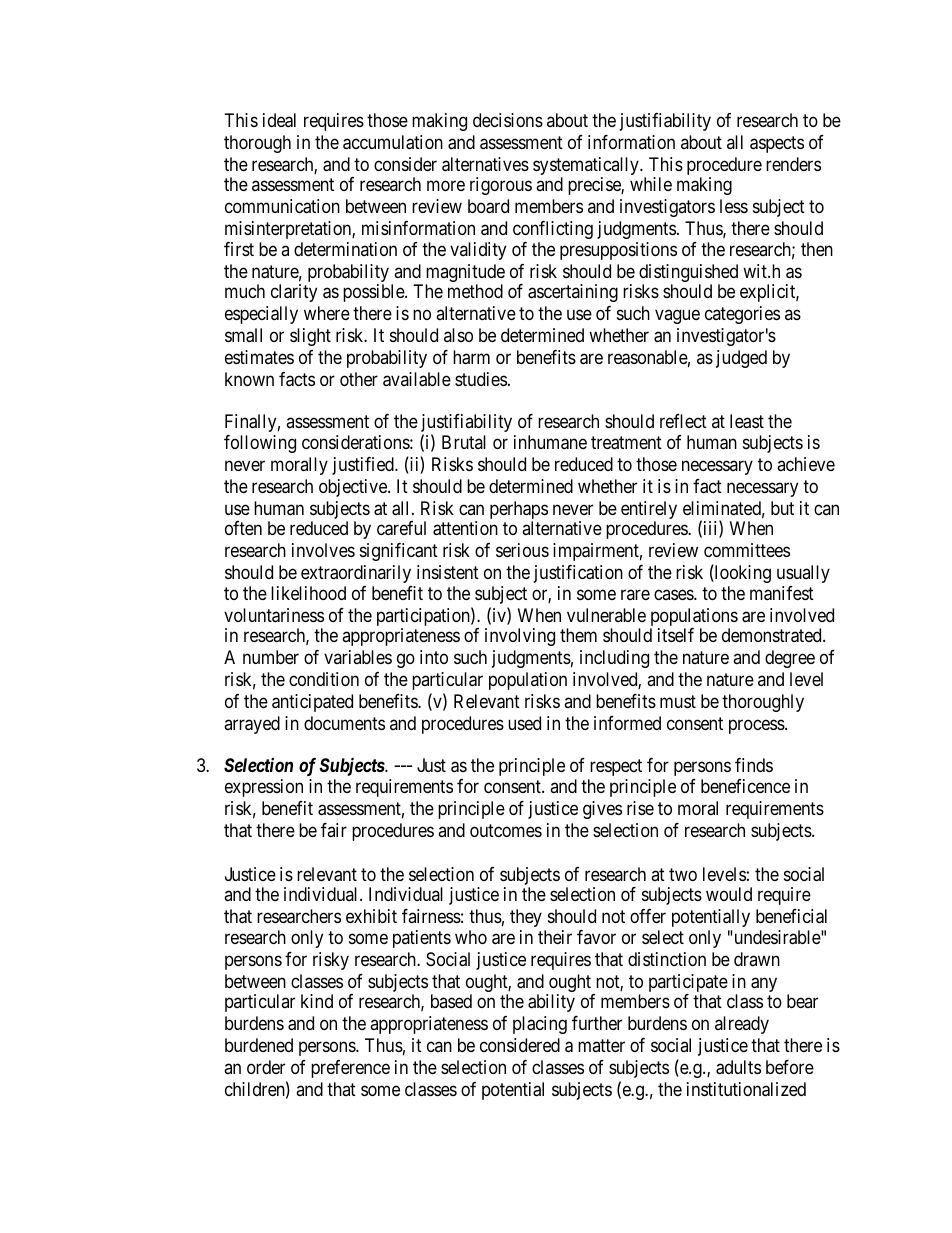 The image size is (952, 1233). What do you see at coordinates (524, 723) in the screenshot?
I see `used` at bounding box center [524, 723].
